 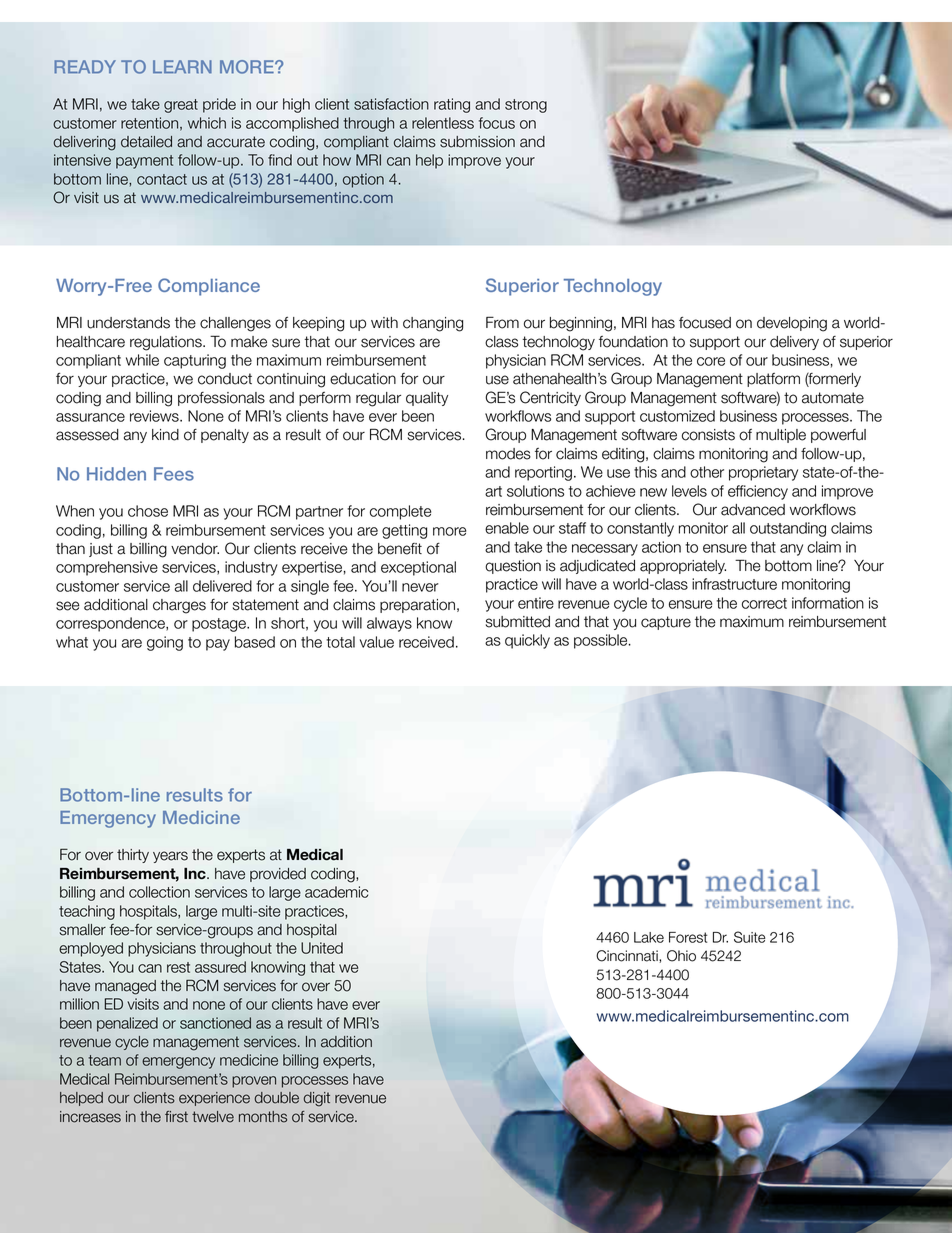 I want to click on quickly, so click(x=527, y=641).
